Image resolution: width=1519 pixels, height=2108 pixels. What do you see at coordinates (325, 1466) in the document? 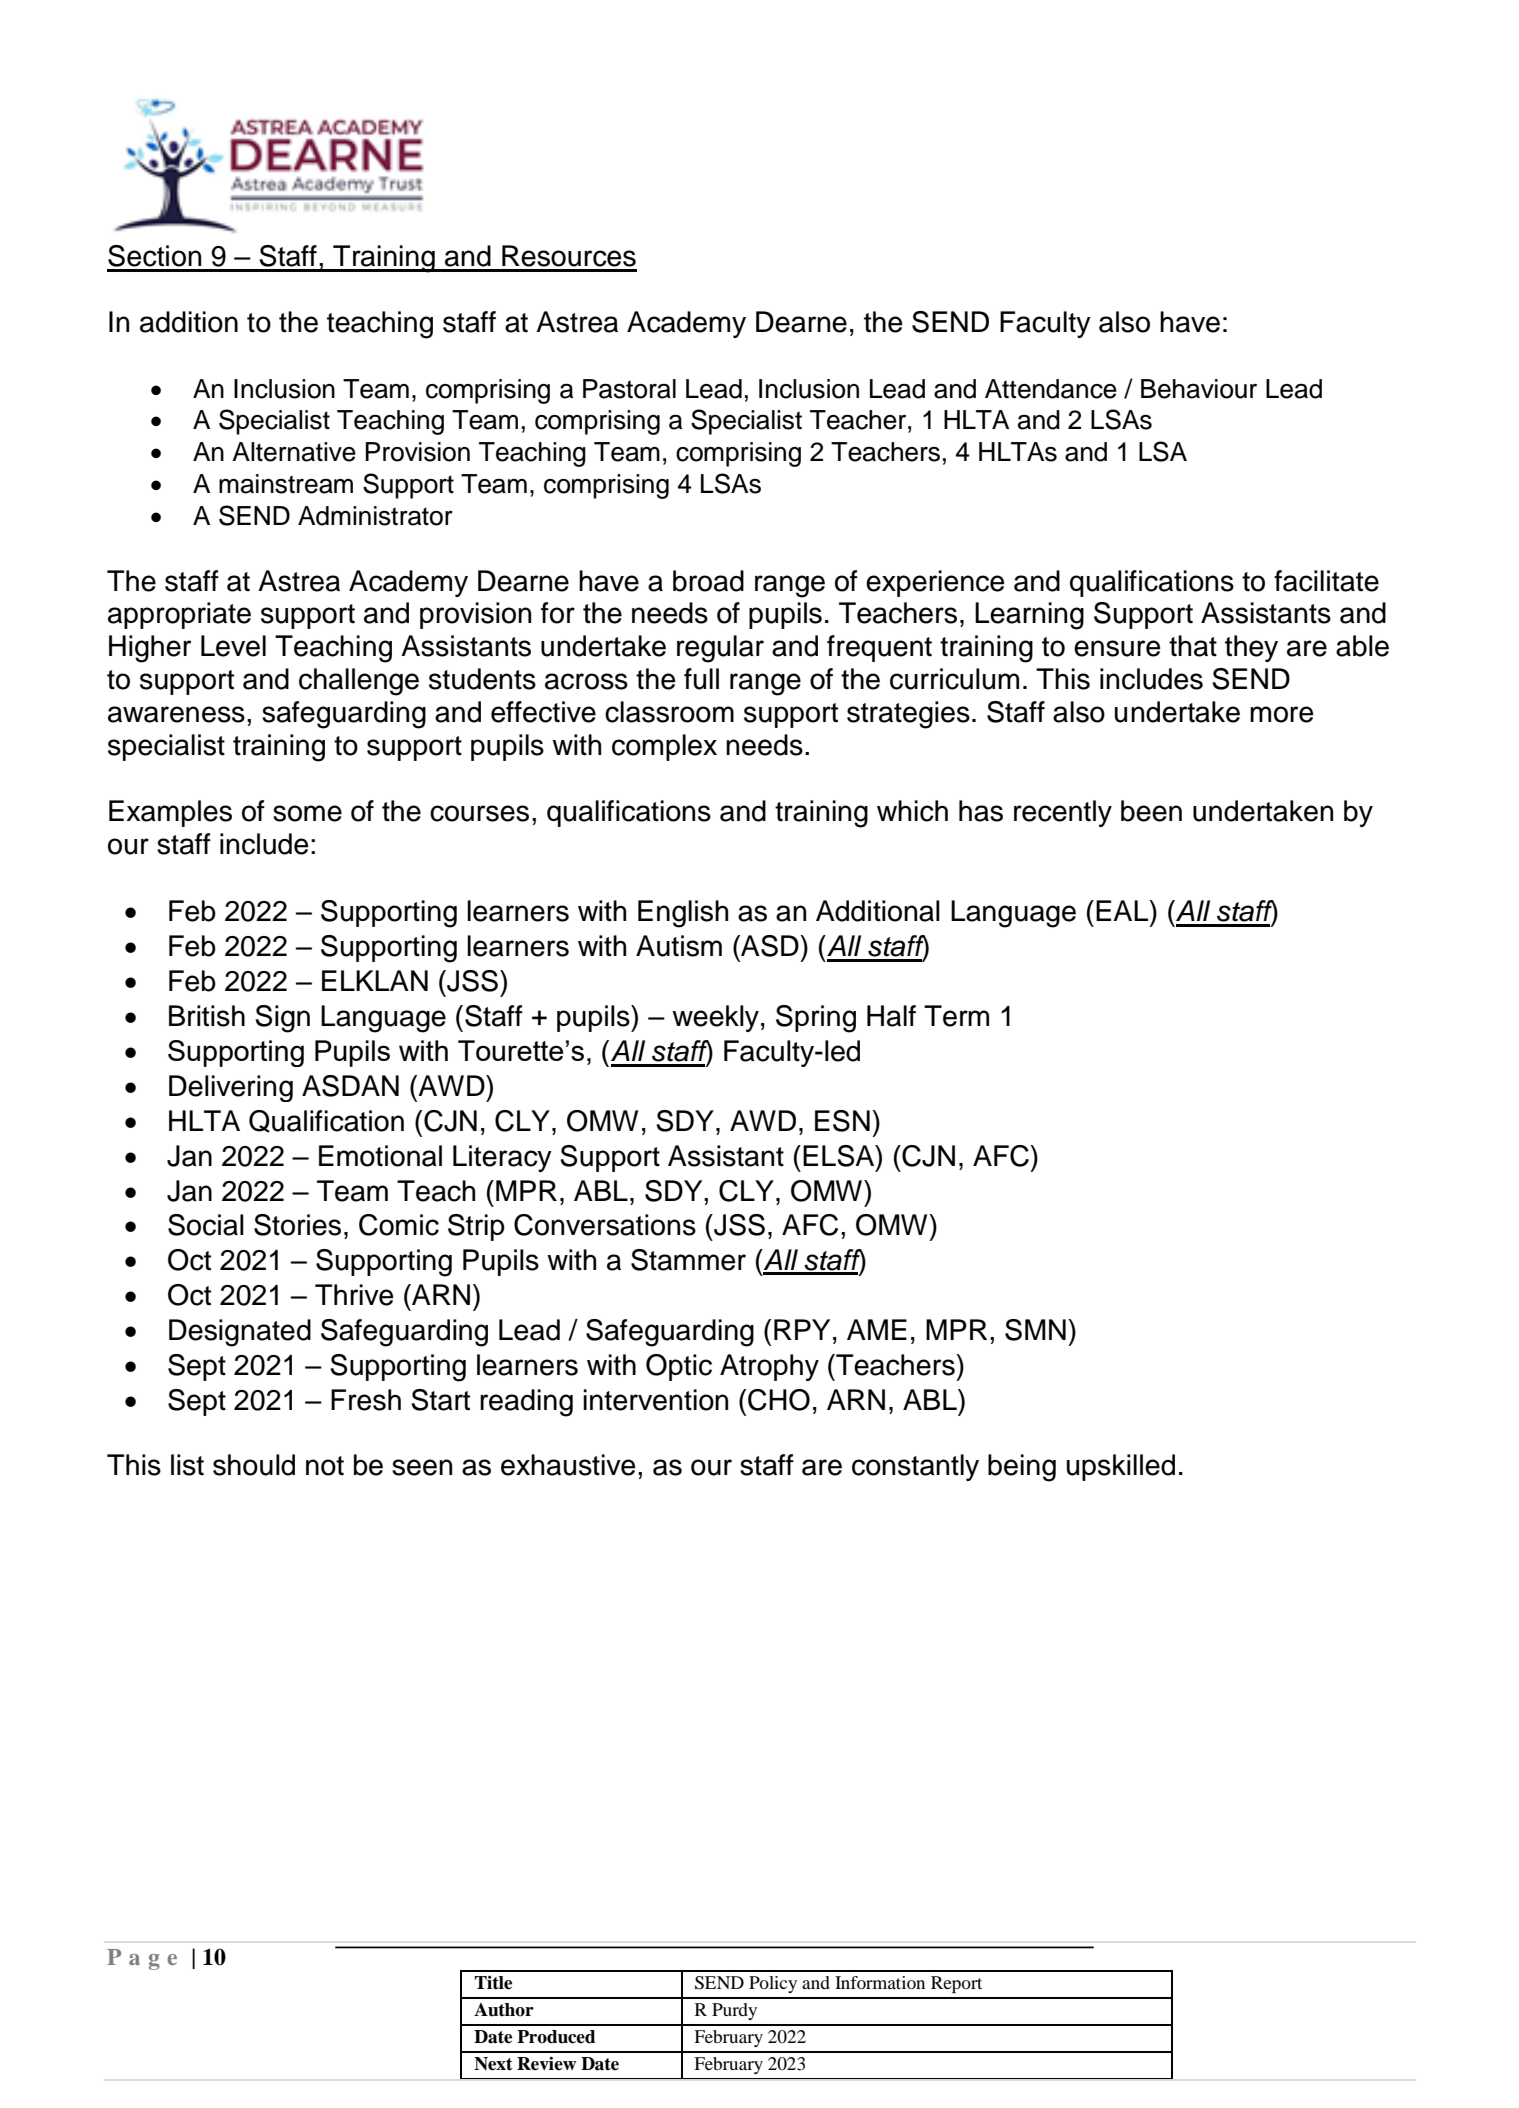
I see `not` at bounding box center [325, 1466].
